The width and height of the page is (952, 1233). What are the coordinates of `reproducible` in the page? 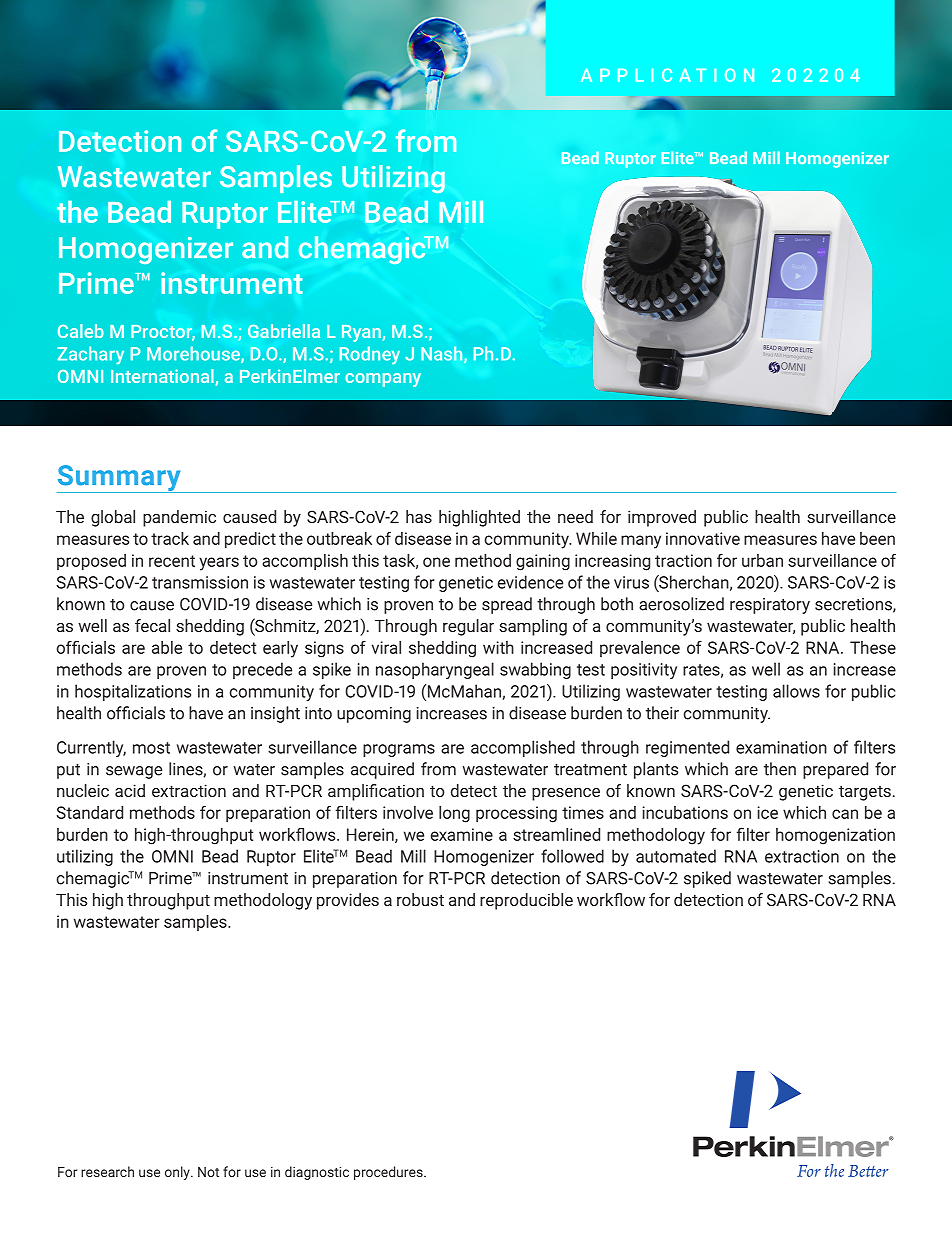 It's located at (526, 901).
